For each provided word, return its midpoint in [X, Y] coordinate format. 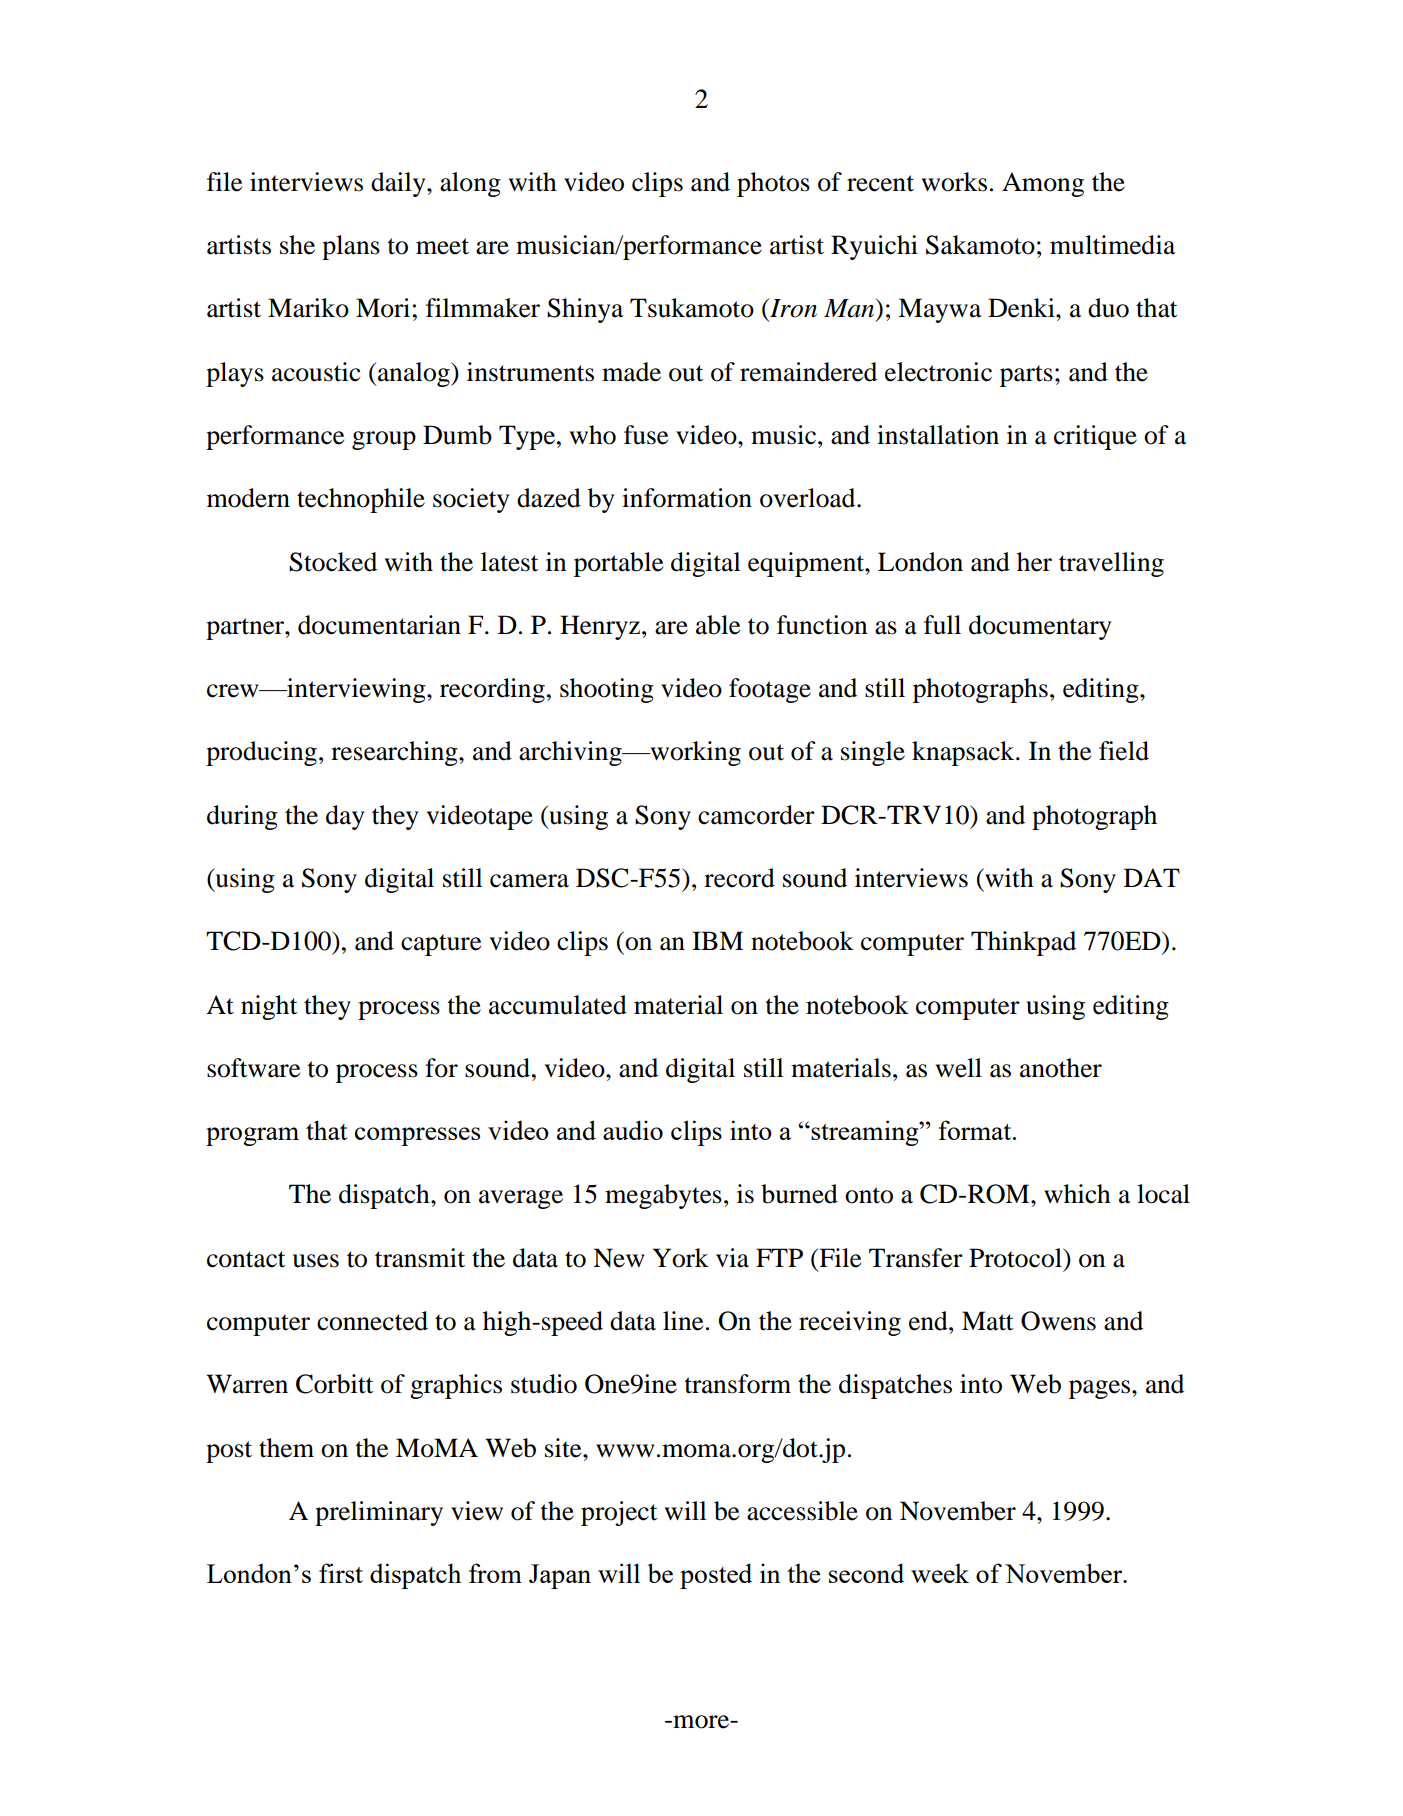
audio [633, 1130]
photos [773, 184]
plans [351, 247]
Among [1043, 184]
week [940, 1573]
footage [770, 690]
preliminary [379, 1513]
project [619, 1513]
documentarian [379, 625]
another [1061, 1068]
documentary [1040, 627]
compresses [417, 1136]
